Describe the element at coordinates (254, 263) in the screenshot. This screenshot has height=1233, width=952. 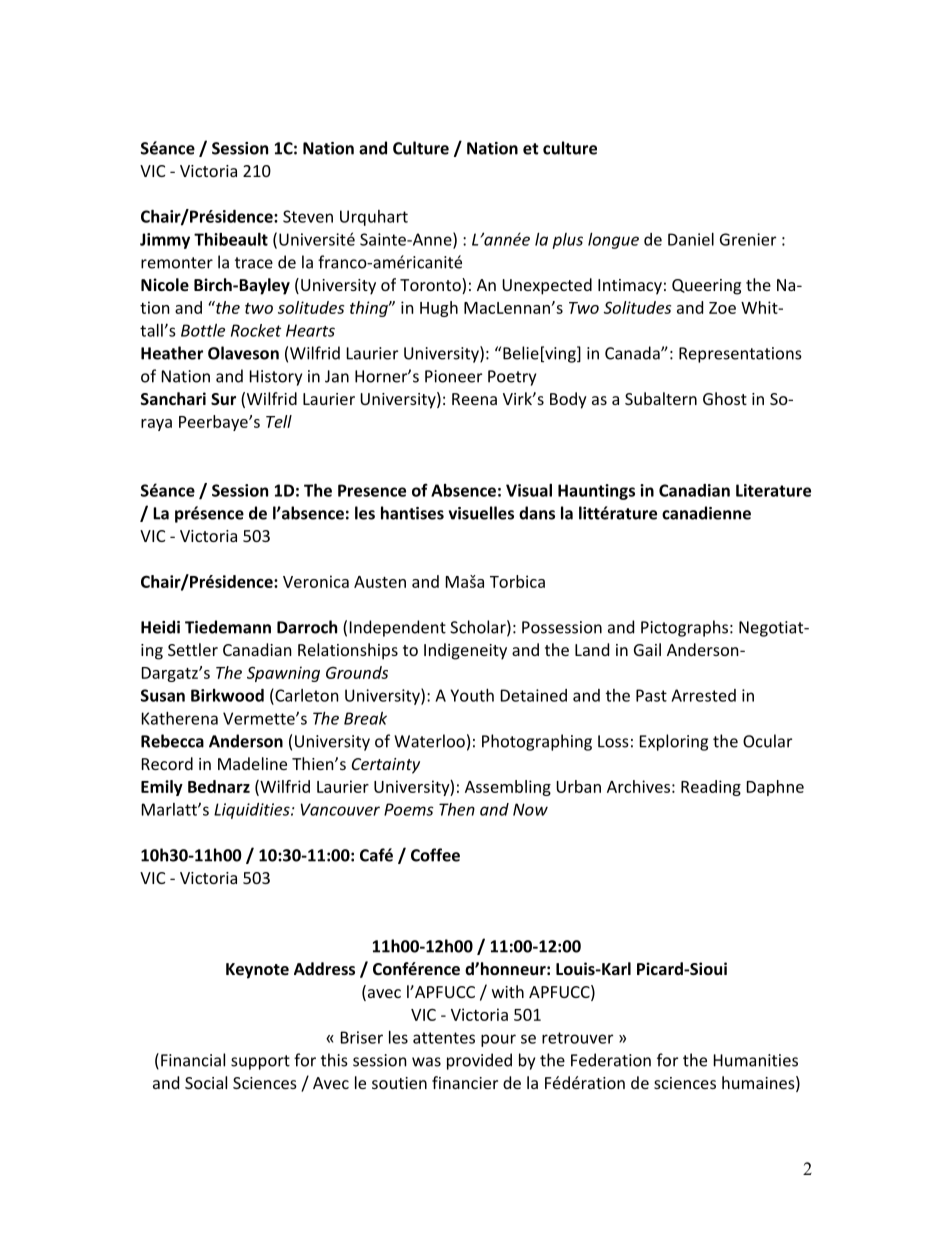
I see `trace` at that location.
